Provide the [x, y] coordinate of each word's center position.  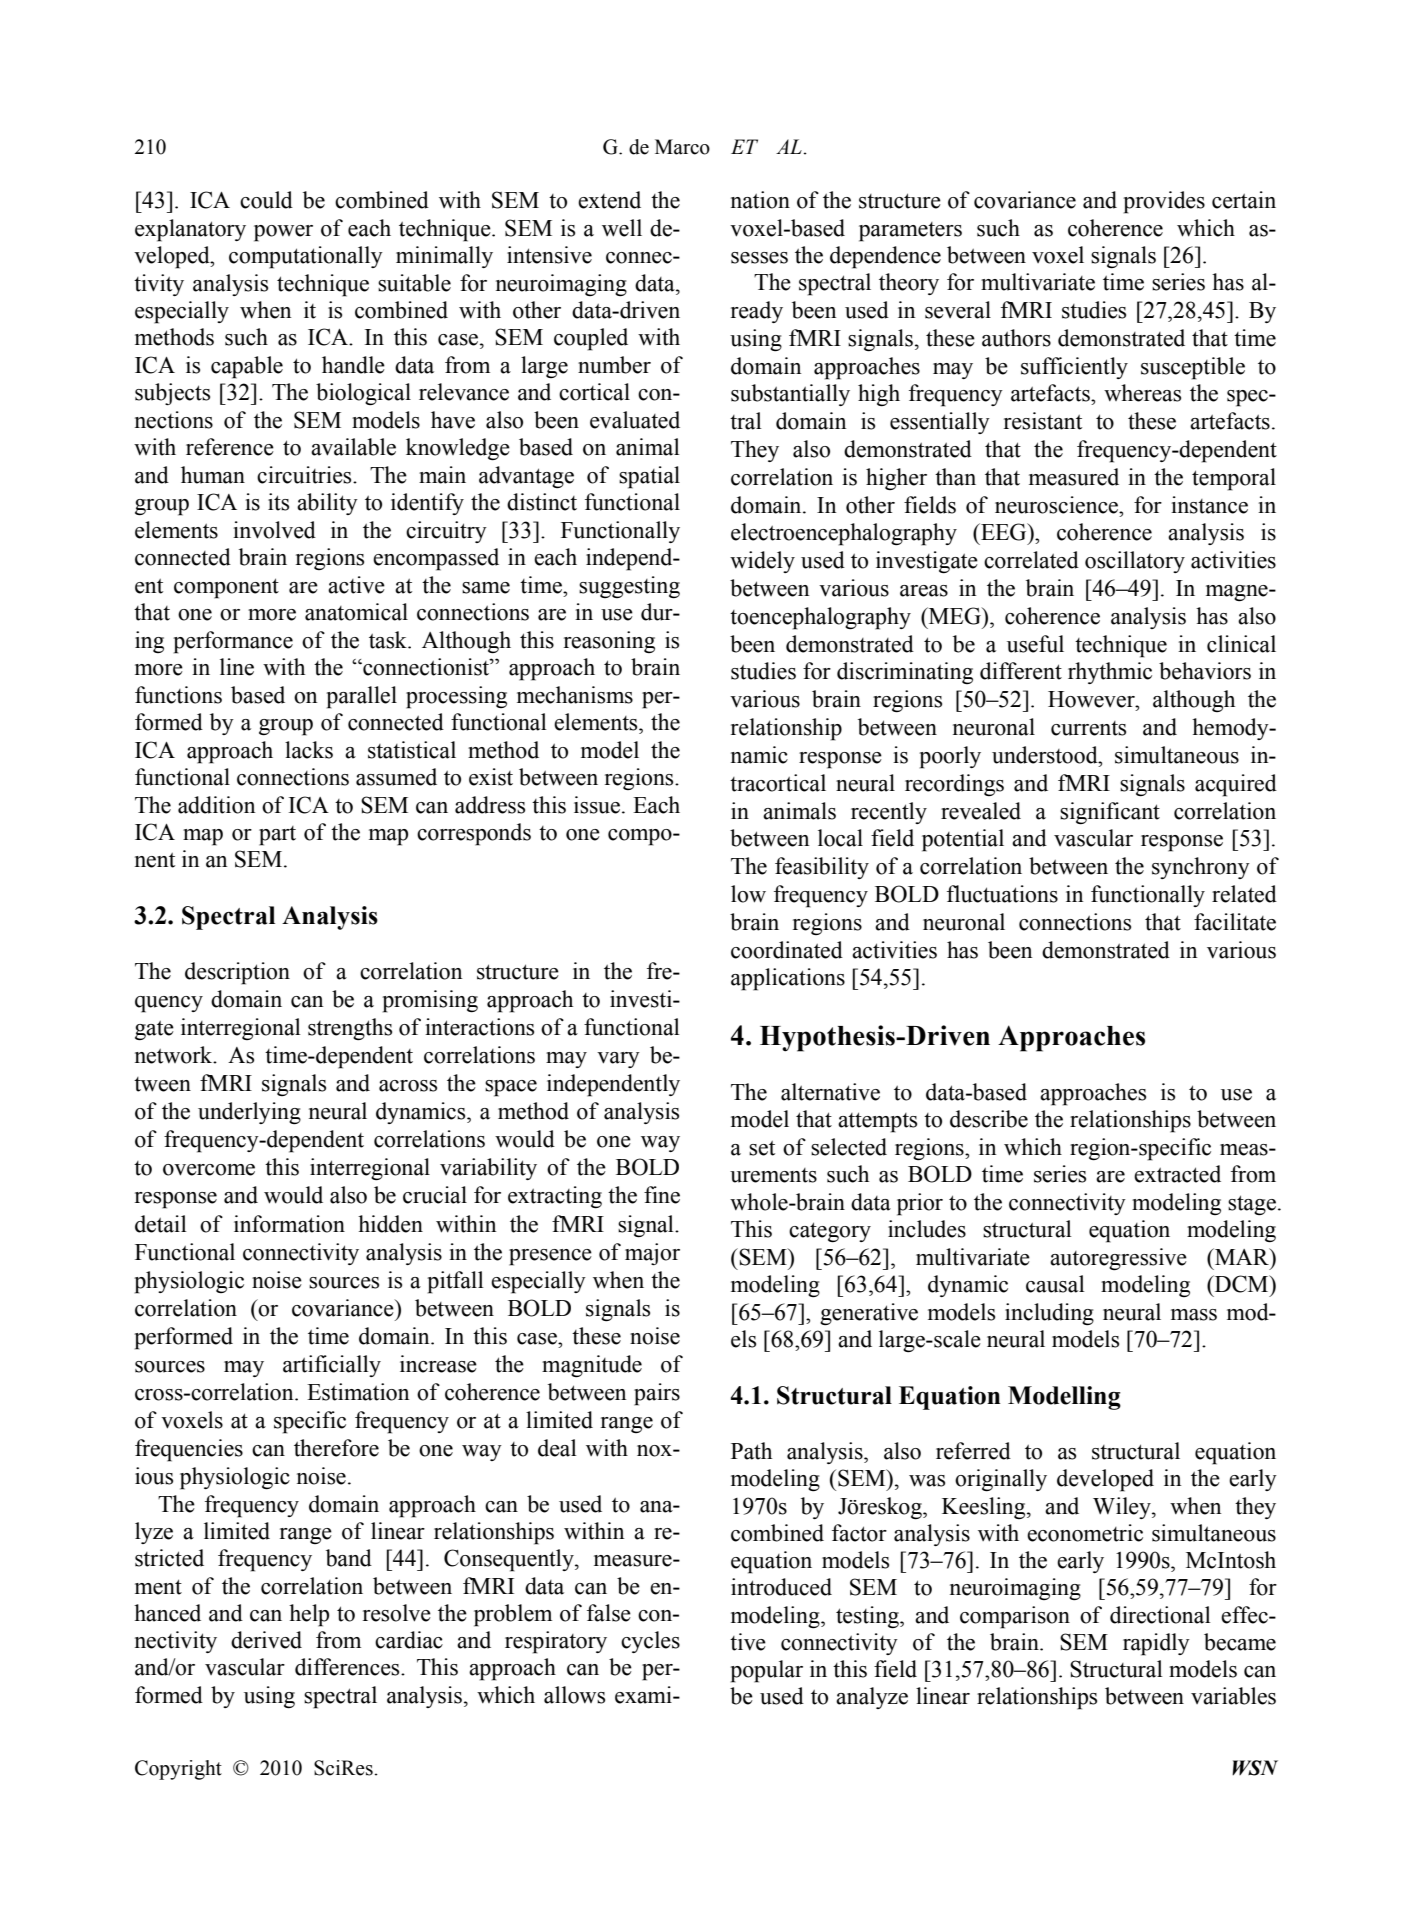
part [277, 836]
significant [1110, 813]
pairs [657, 1394]
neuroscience [1058, 505]
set [762, 1148]
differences [348, 1667]
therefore [336, 1448]
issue [597, 805]
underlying [249, 1113]
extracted [1177, 1174]
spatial [649, 477]
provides [1164, 202]
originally [1001, 1480]
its [278, 502]
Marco [682, 147]
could [266, 200]
